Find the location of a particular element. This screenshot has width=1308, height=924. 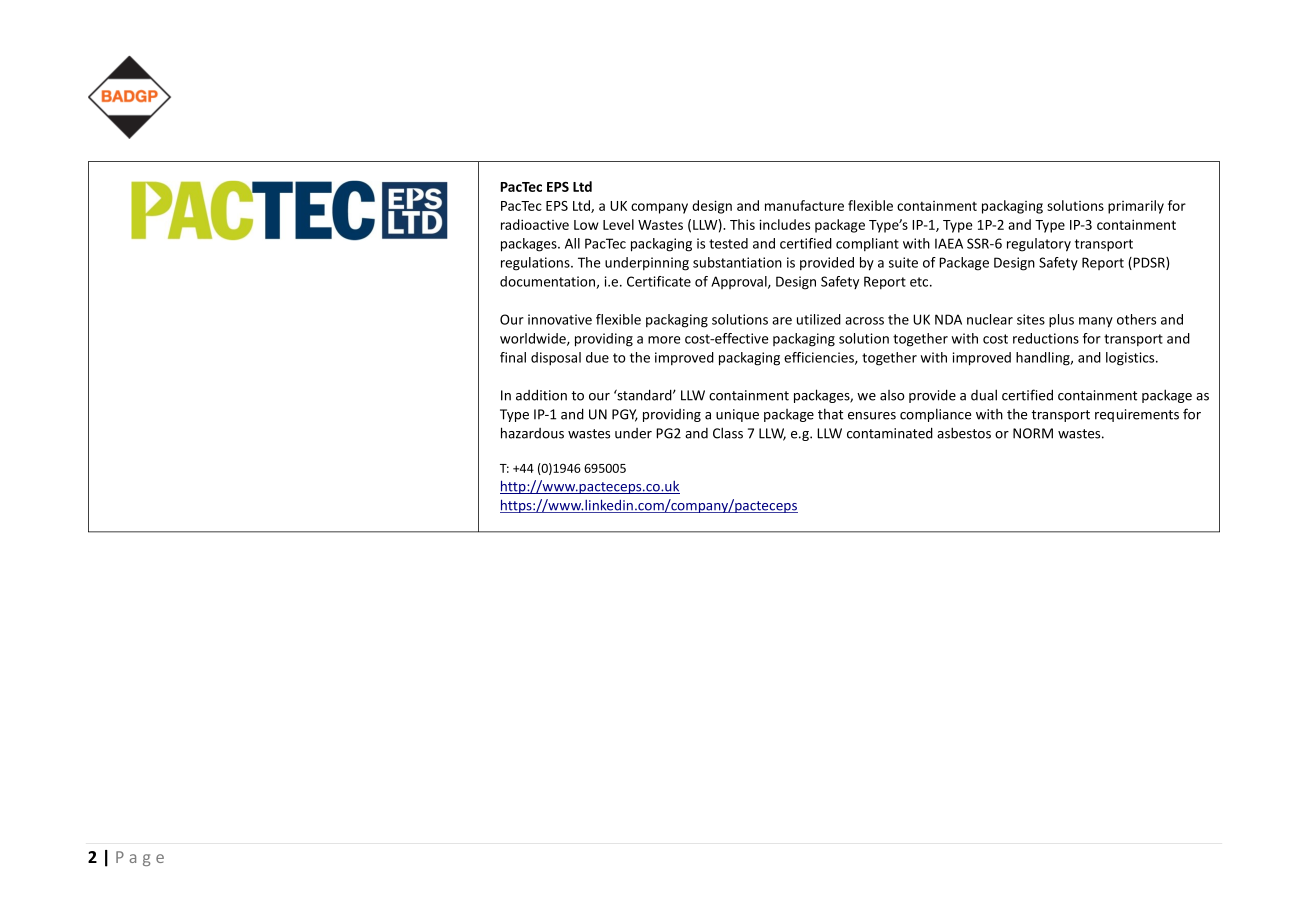

suite is located at coordinates (903, 262).
